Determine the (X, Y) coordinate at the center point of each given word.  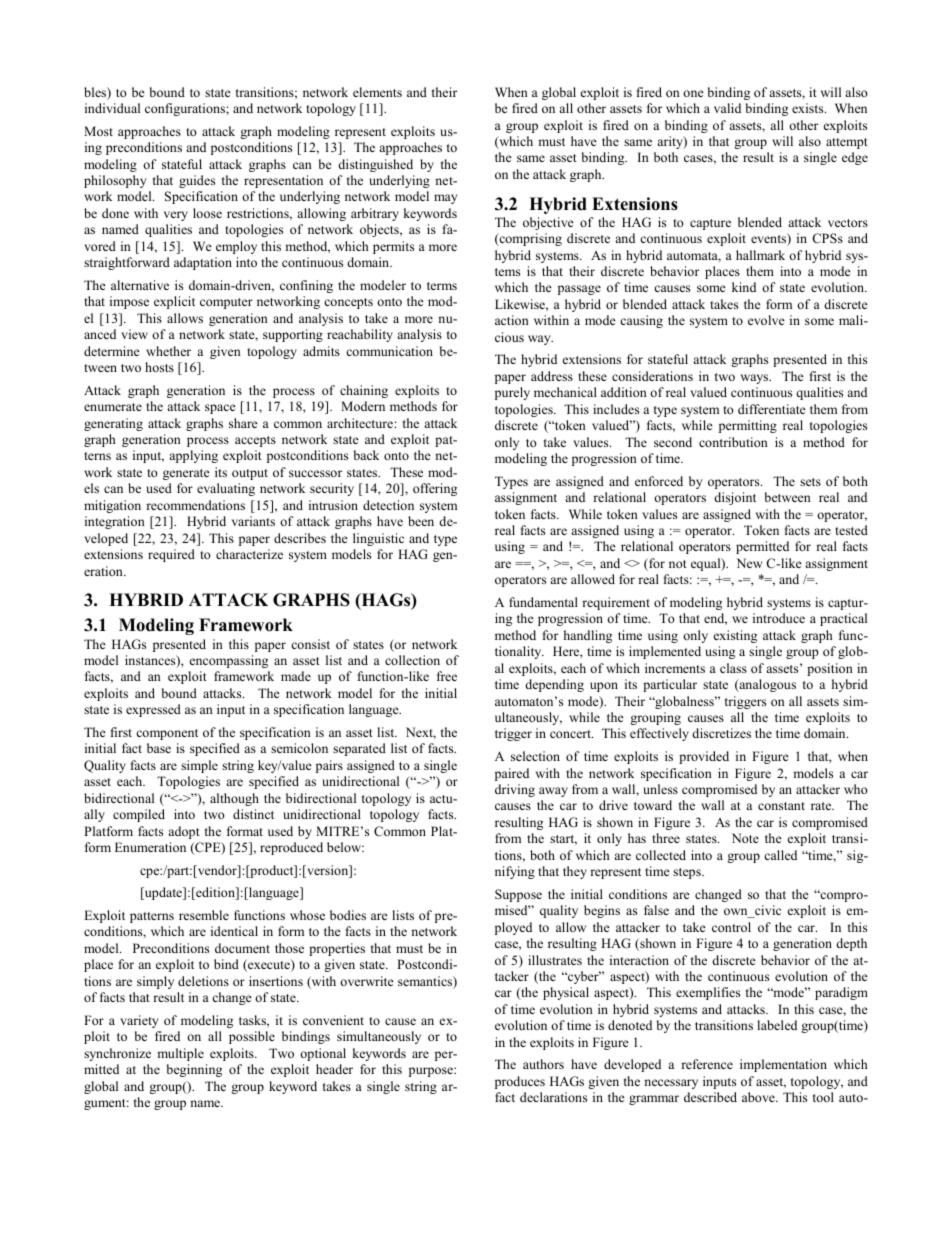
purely (512, 393)
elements (377, 92)
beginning (194, 1070)
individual (112, 108)
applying (193, 456)
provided (704, 757)
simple (199, 766)
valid (727, 108)
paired (512, 774)
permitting (748, 426)
